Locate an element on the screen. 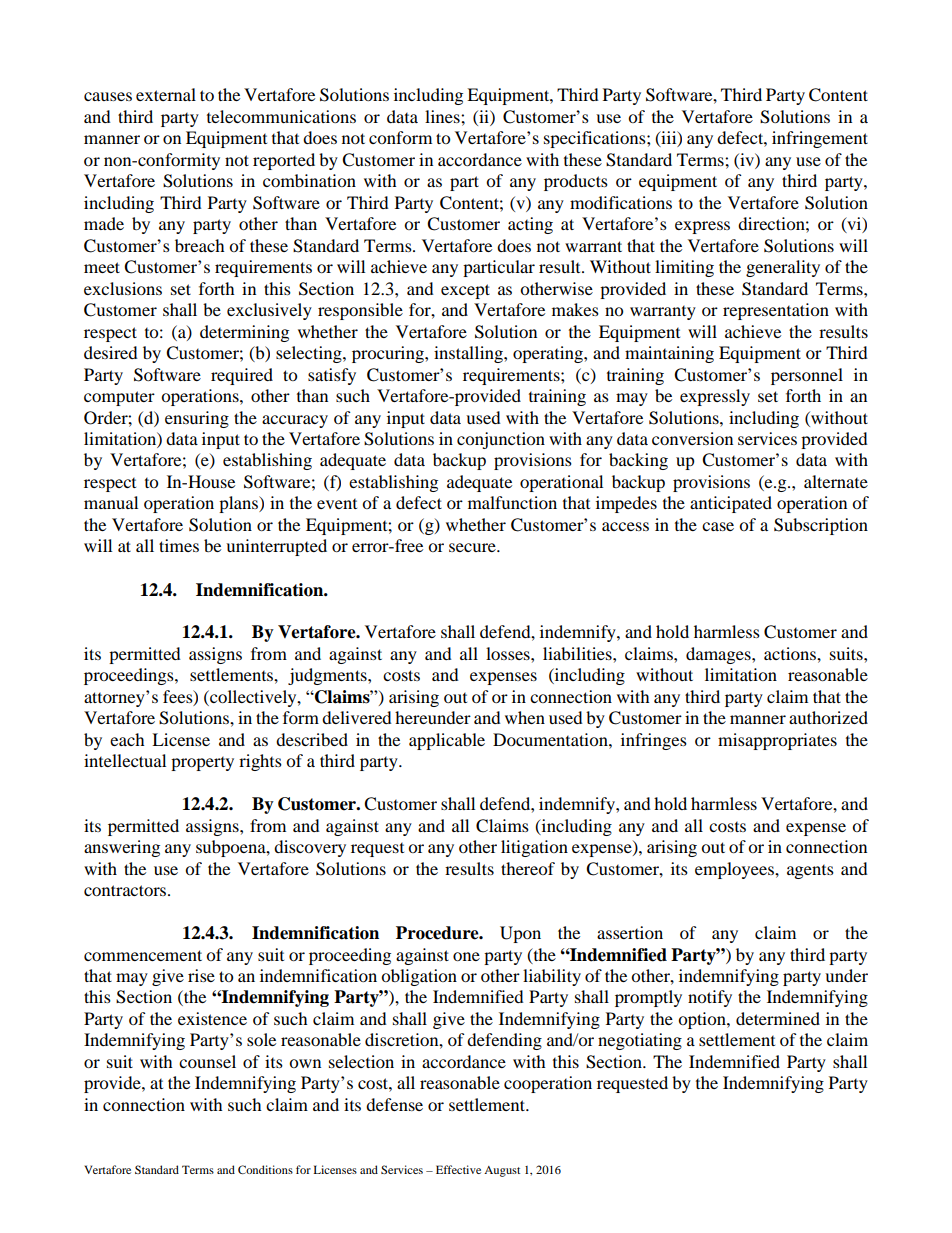 This screenshot has width=952, height=1233. lines is located at coordinates (443, 116).
